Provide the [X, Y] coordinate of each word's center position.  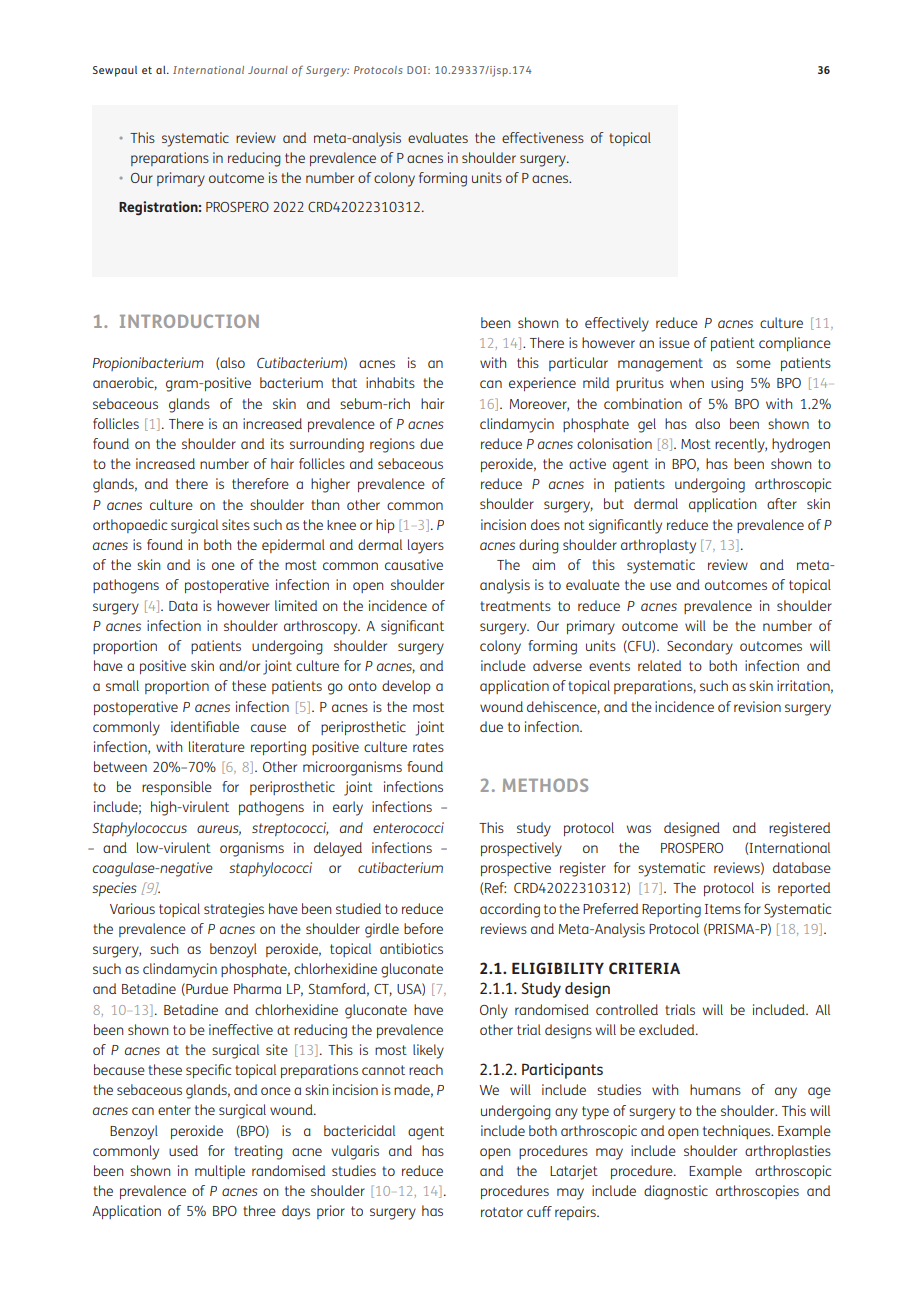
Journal [268, 70]
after [782, 503]
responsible [177, 788]
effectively [617, 324]
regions [392, 445]
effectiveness [543, 137]
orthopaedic [130, 526]
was [639, 829]
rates [428, 747]
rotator [502, 1212]
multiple [220, 1172]
